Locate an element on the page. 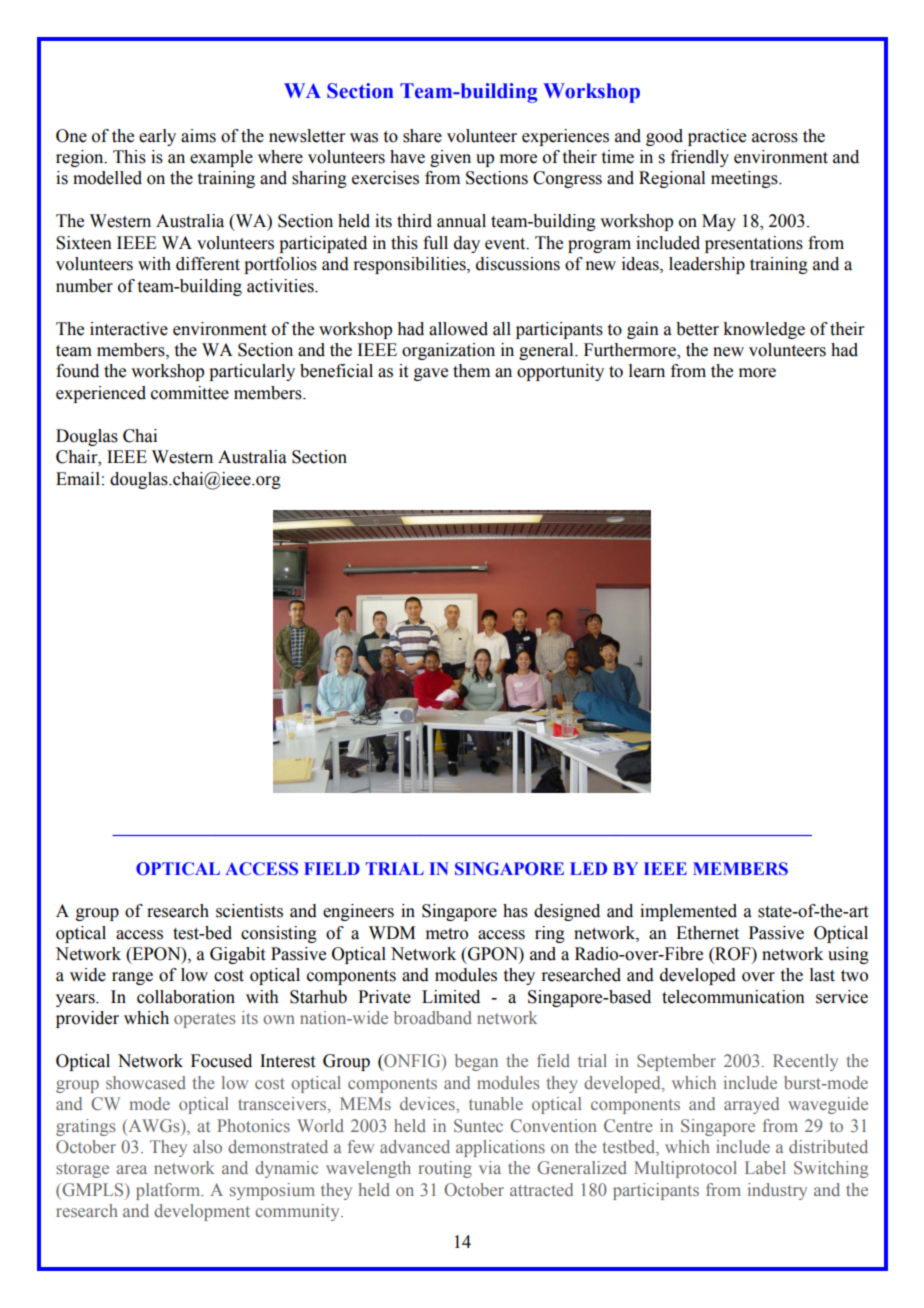 This image has height=1308, width=924. routing is located at coordinates (445, 1169).
